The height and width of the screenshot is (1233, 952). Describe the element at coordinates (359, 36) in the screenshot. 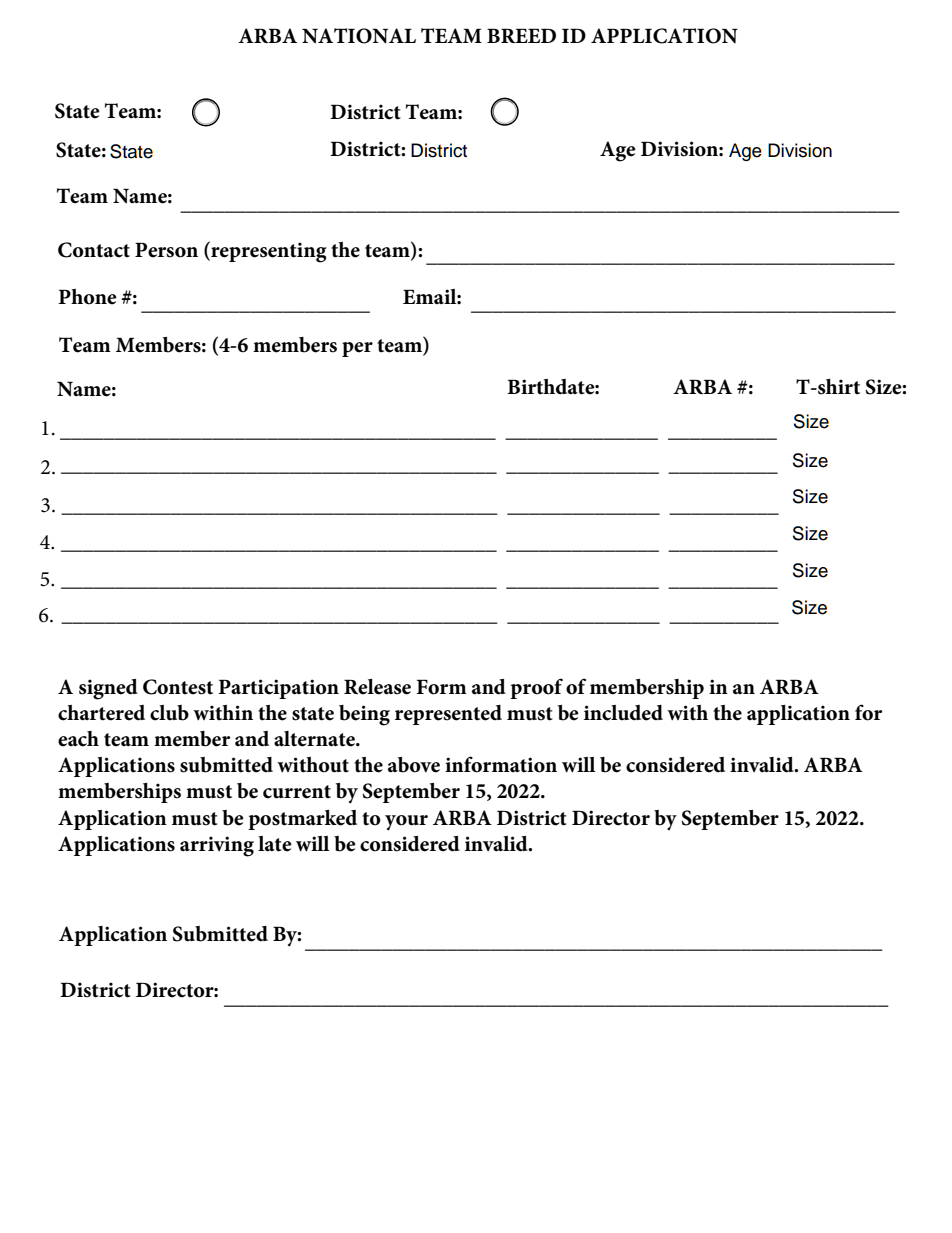

I see `NATIONAL` at that location.
